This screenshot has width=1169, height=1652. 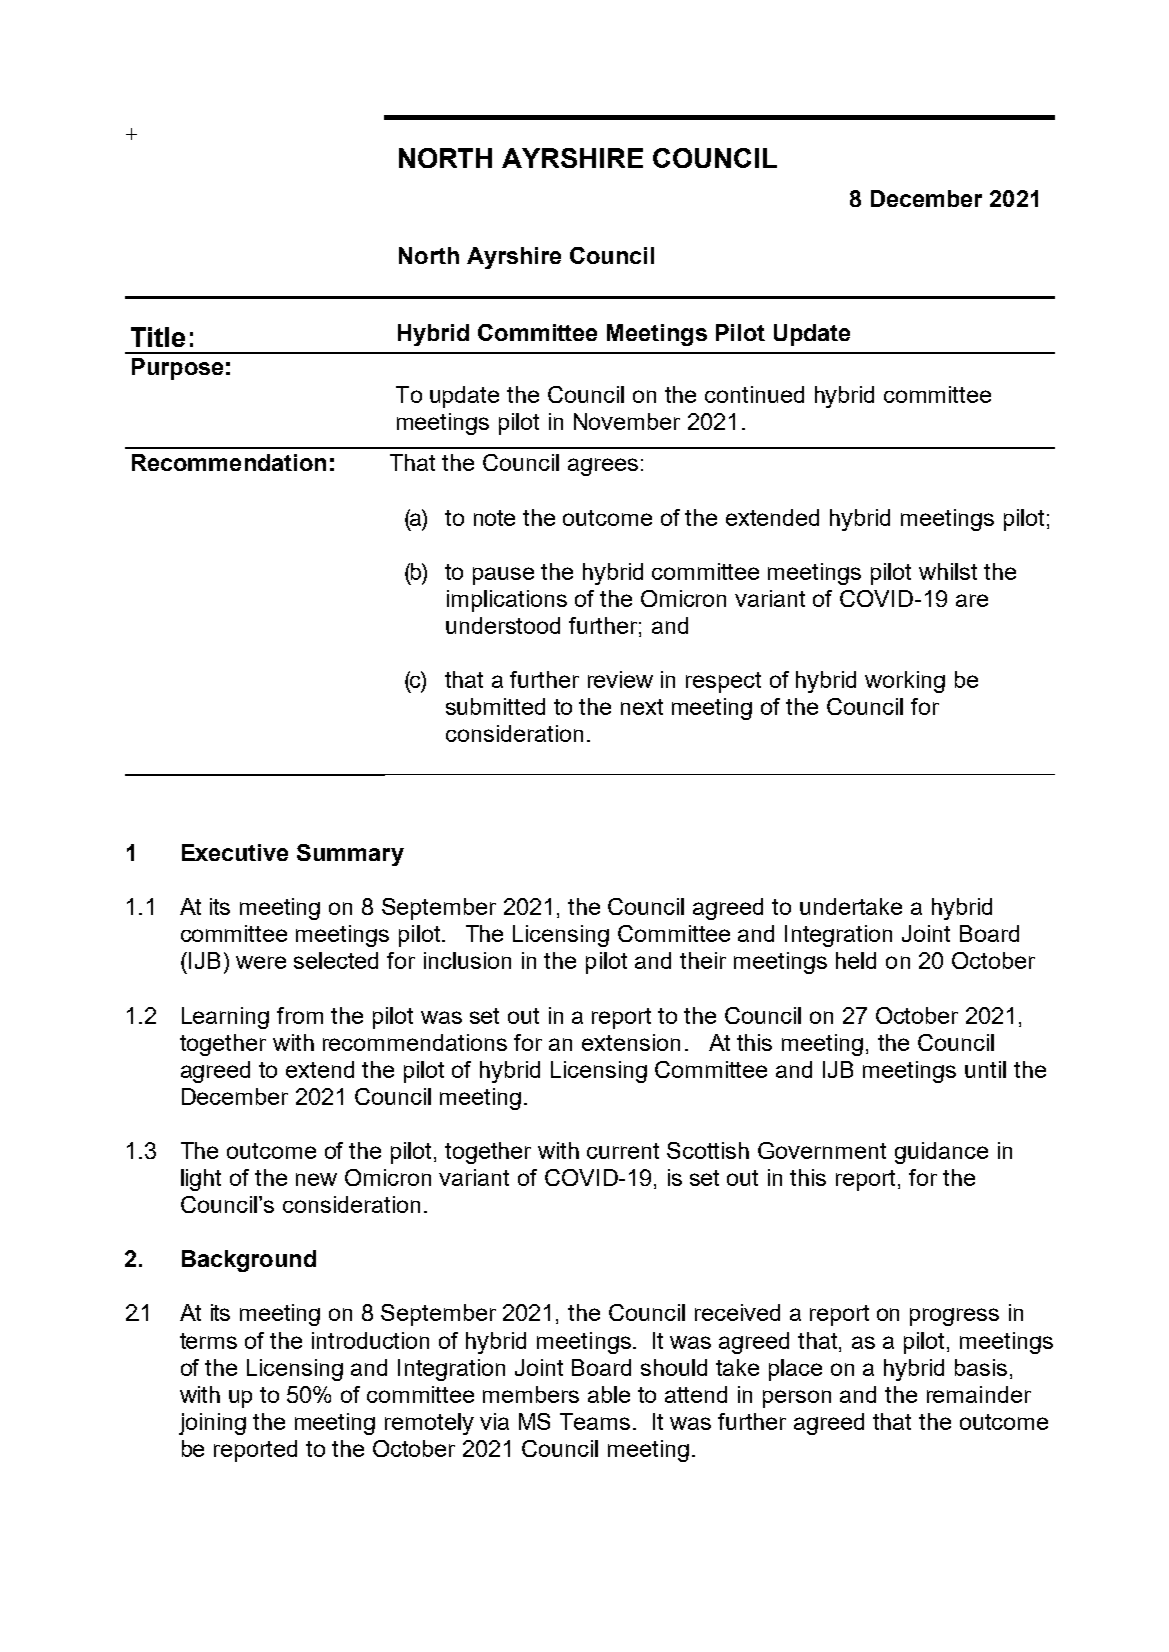 I want to click on light, so click(x=201, y=1180).
